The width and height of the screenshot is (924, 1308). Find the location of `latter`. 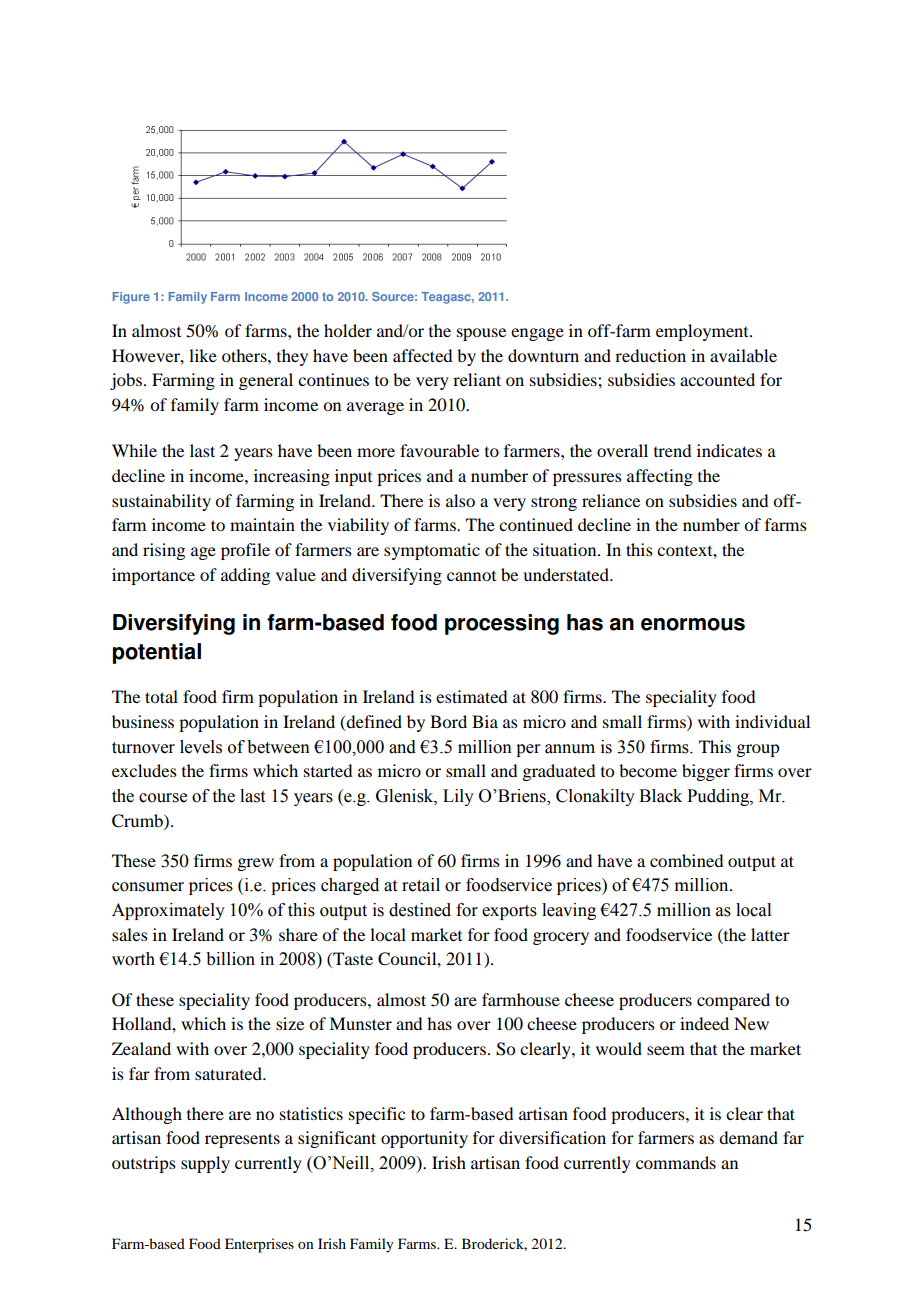

latter is located at coordinates (770, 934).
